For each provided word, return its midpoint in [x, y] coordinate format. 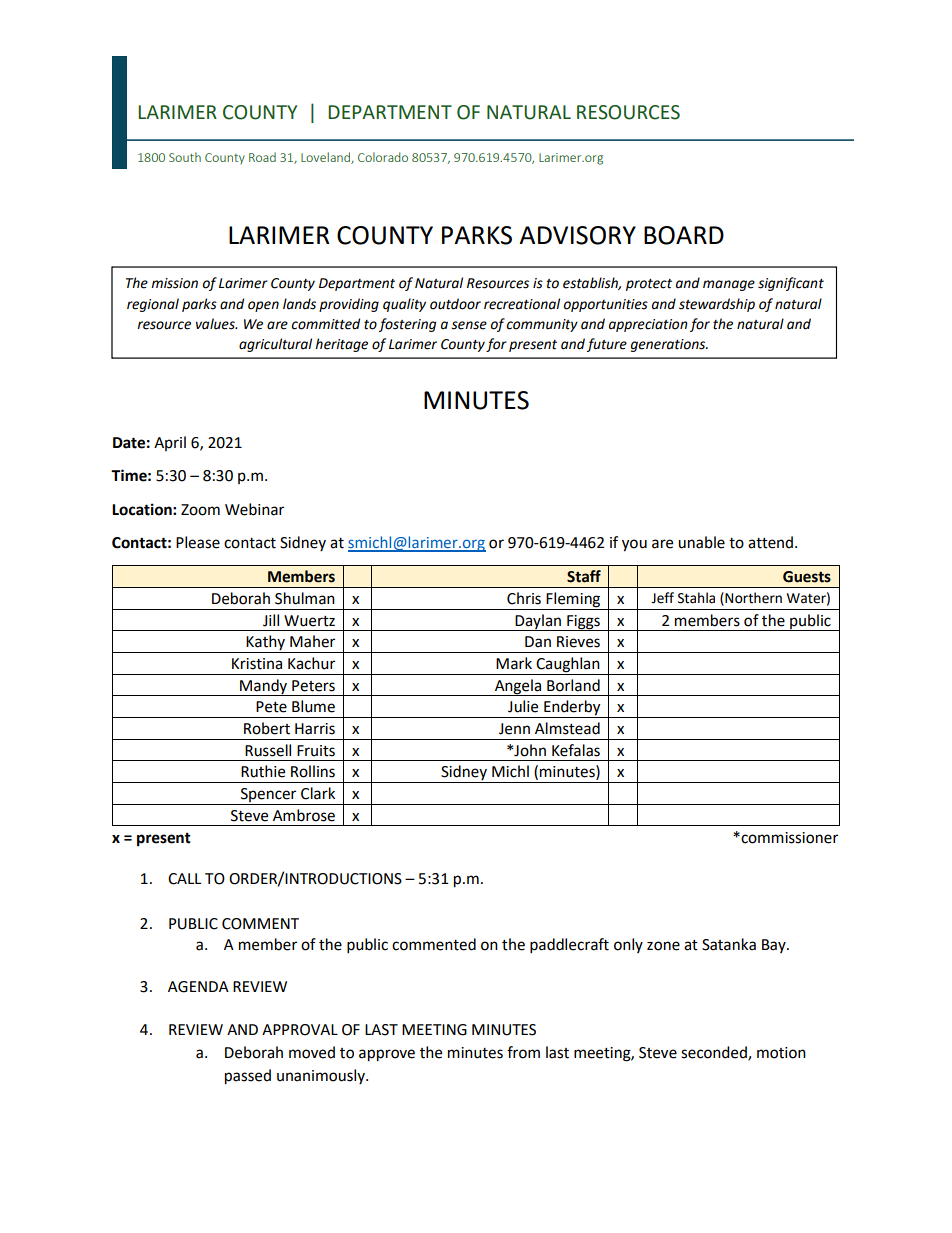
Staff [584, 576]
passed [248, 1077]
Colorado [383, 157]
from [523, 1052]
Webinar [254, 509]
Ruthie [263, 771]
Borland [573, 685]
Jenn [514, 729]
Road [262, 157]
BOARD [684, 235]
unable [701, 542]
